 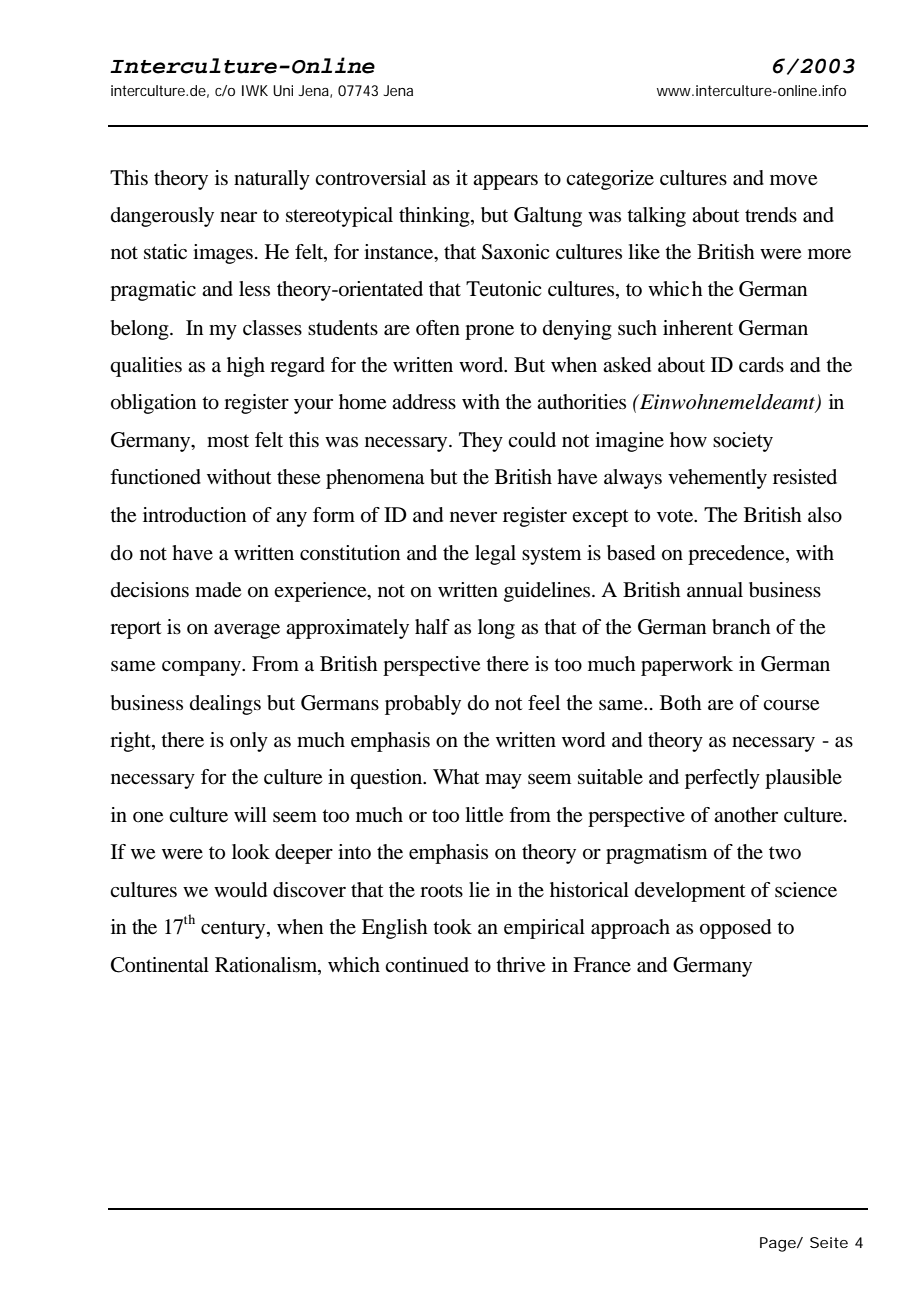 I want to click on Continental, so click(x=160, y=965).
